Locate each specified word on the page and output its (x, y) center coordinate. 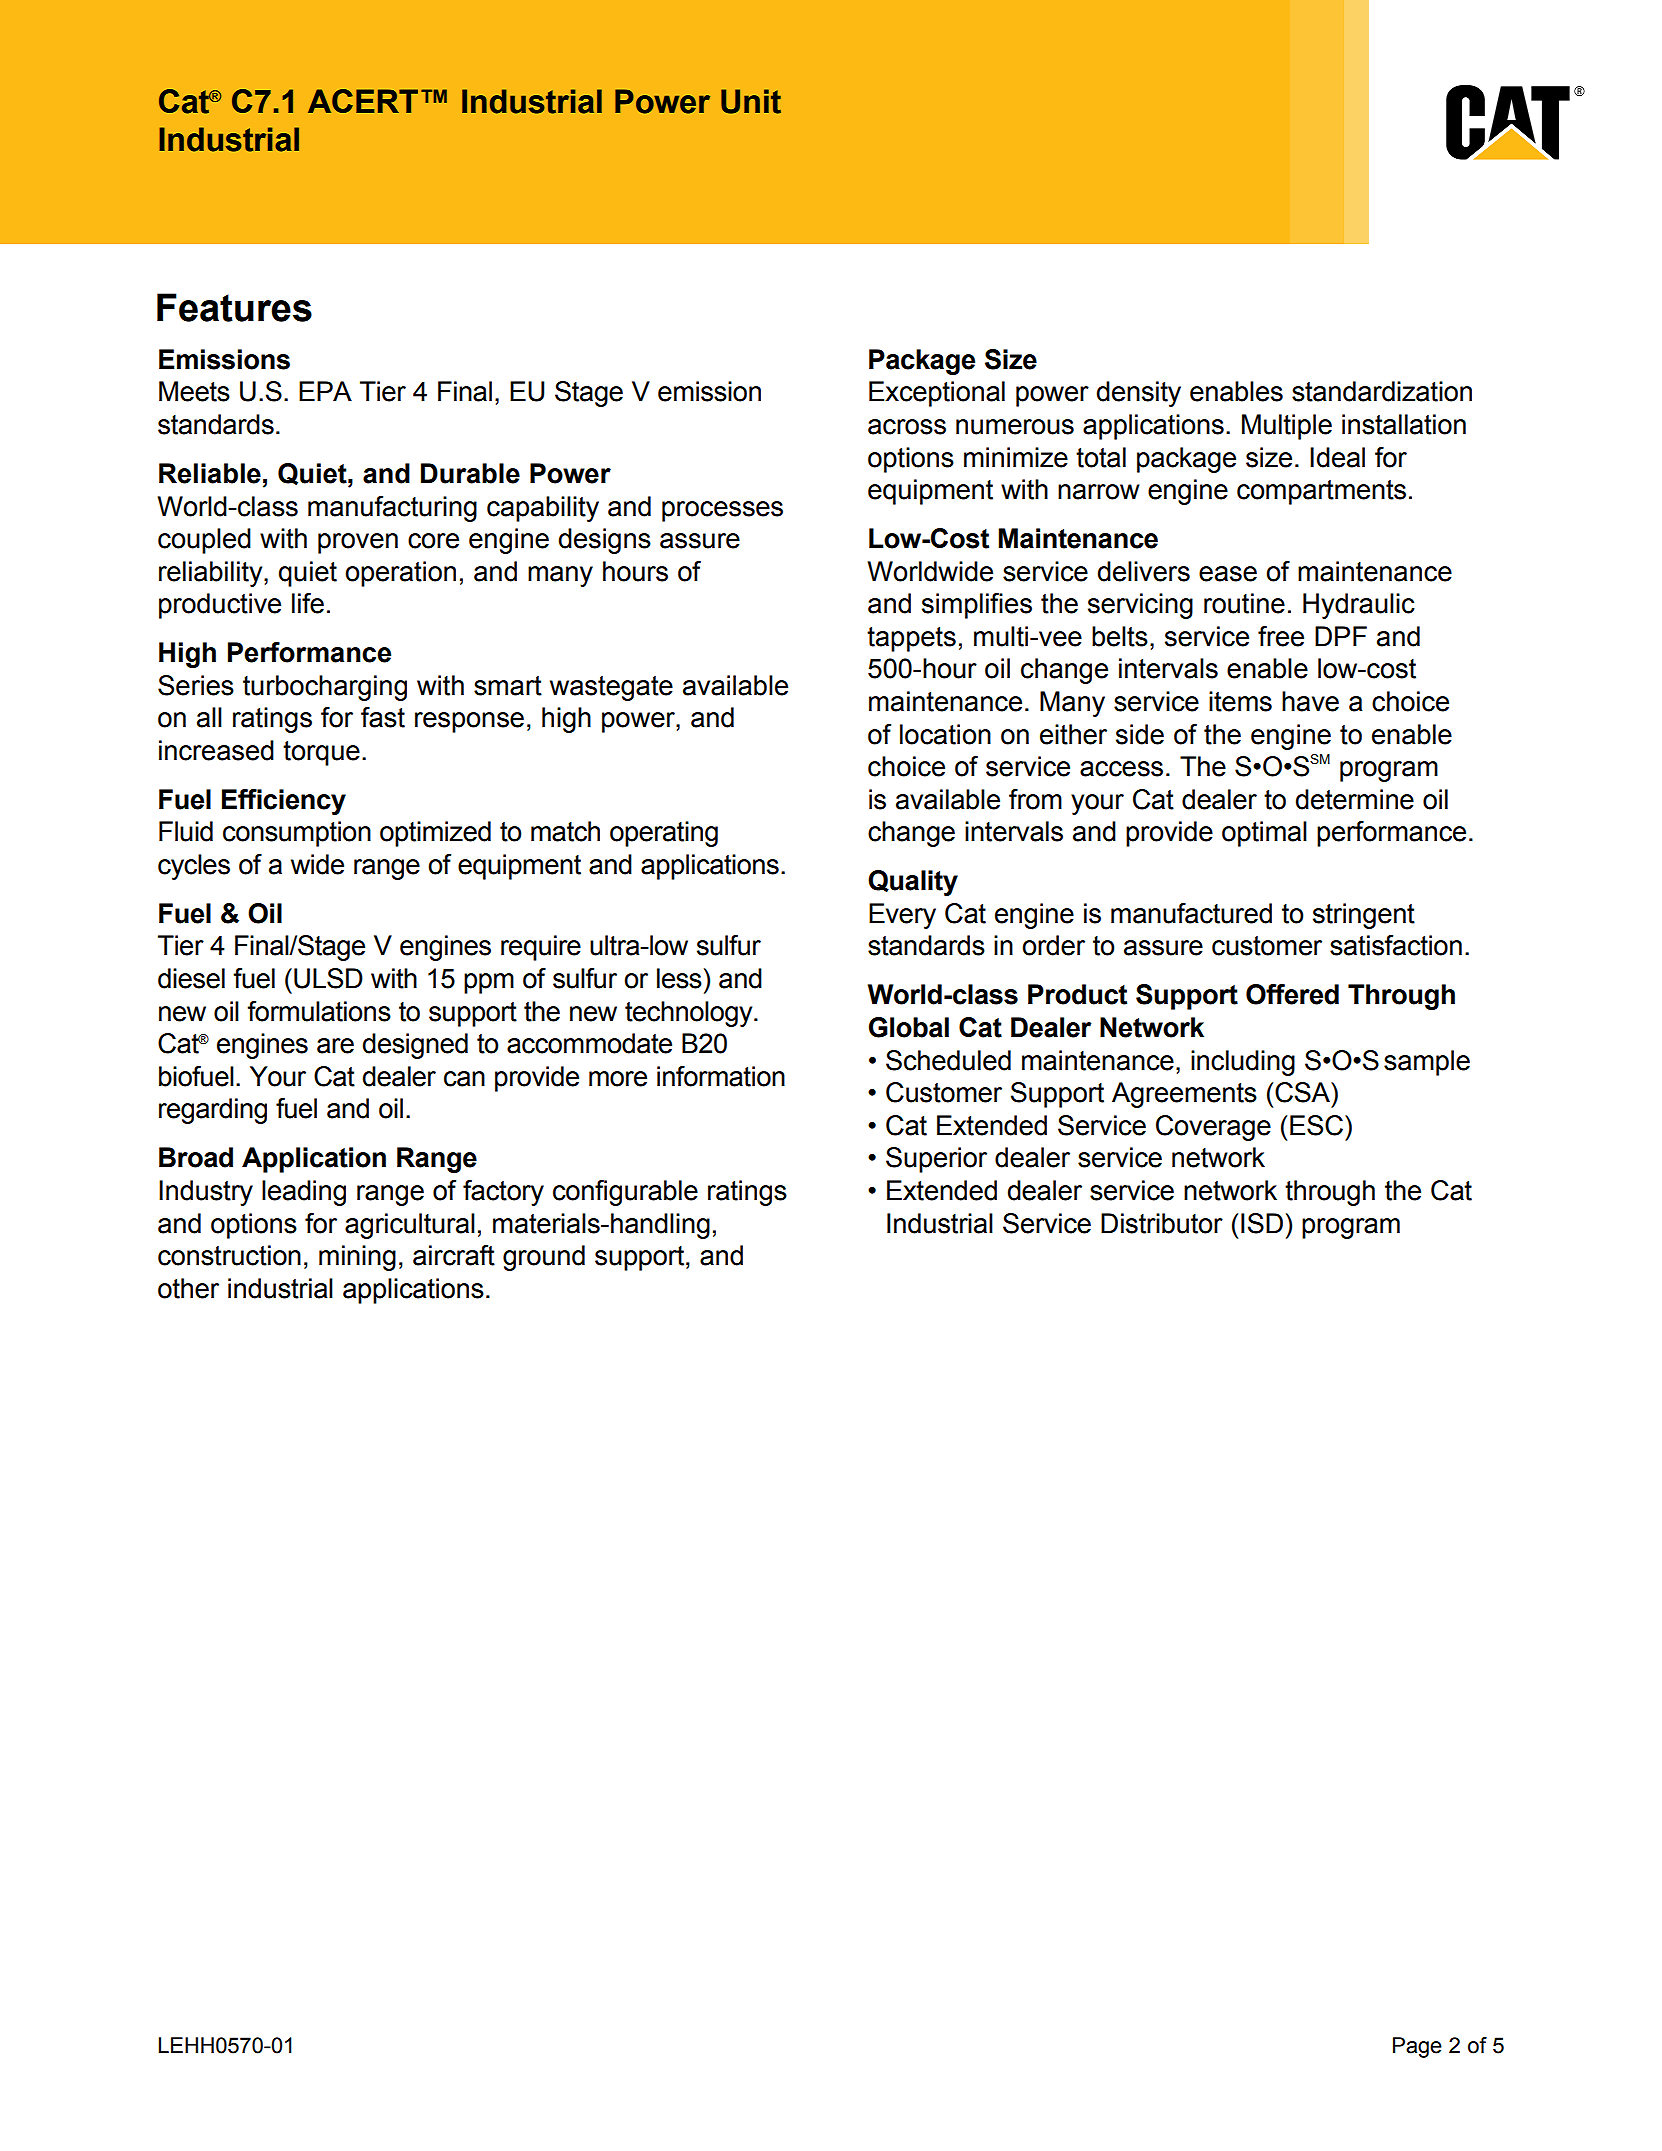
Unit (751, 101)
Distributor (1162, 1223)
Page (1417, 2047)
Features (234, 307)
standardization (1382, 391)
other (188, 1288)
